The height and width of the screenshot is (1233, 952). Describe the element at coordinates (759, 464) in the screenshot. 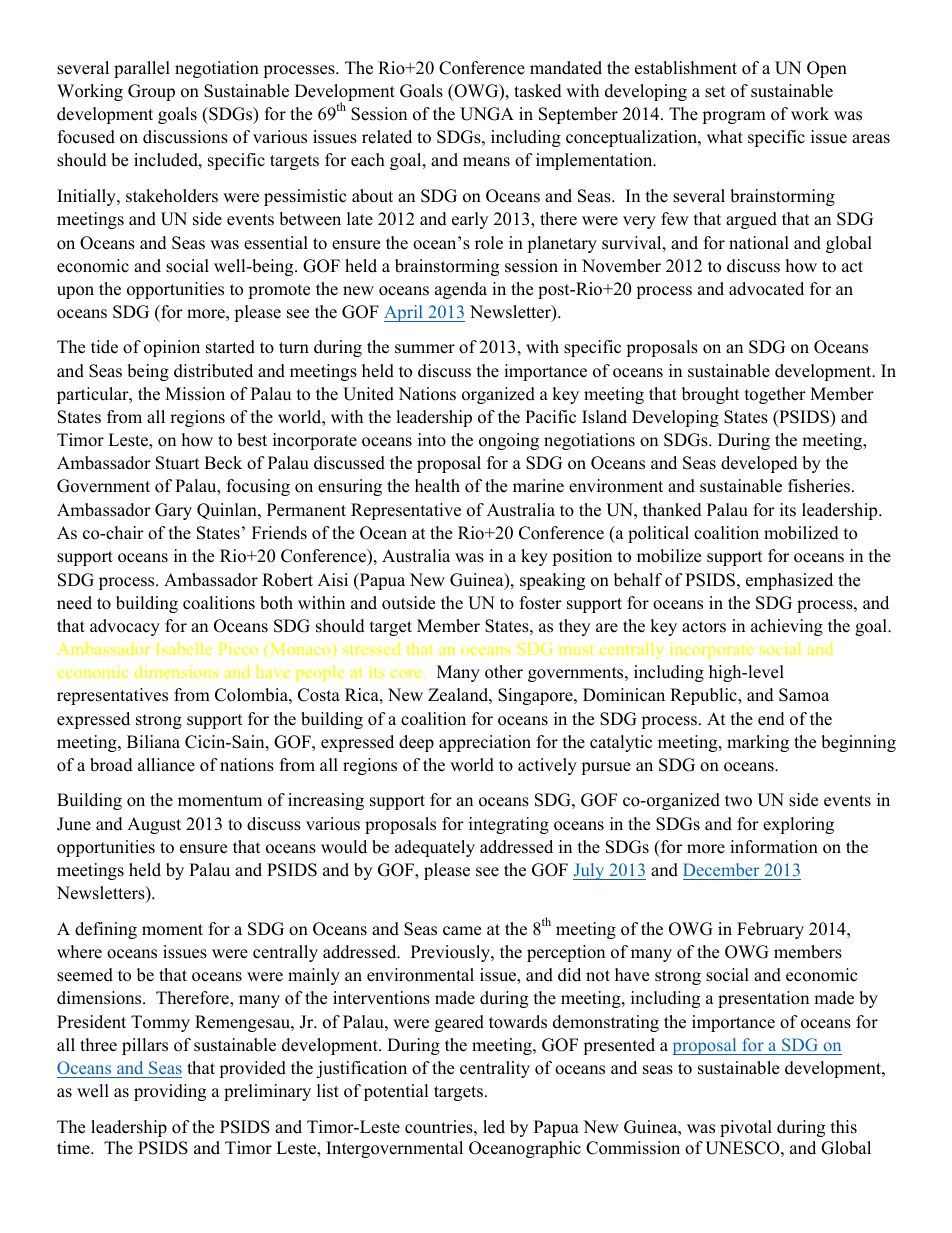

I see `developed` at that location.
